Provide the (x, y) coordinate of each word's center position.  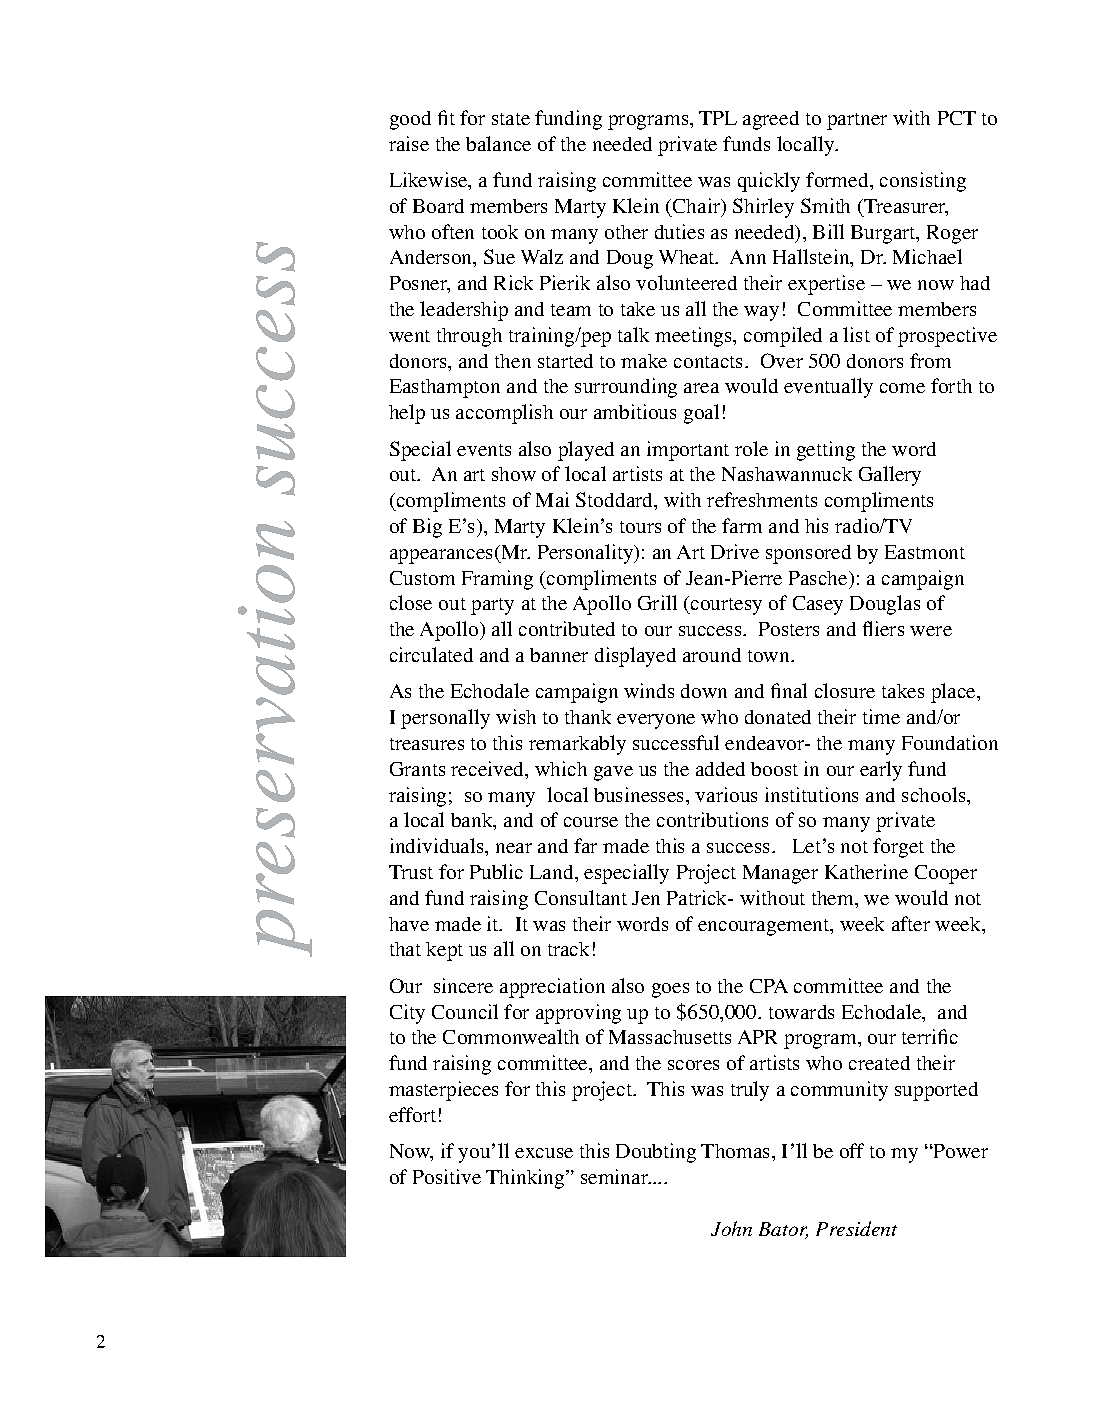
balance (498, 143)
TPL (718, 118)
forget (898, 848)
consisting (923, 182)
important (688, 451)
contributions (712, 819)
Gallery (890, 476)
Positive (447, 1176)
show (514, 474)
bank (473, 821)
